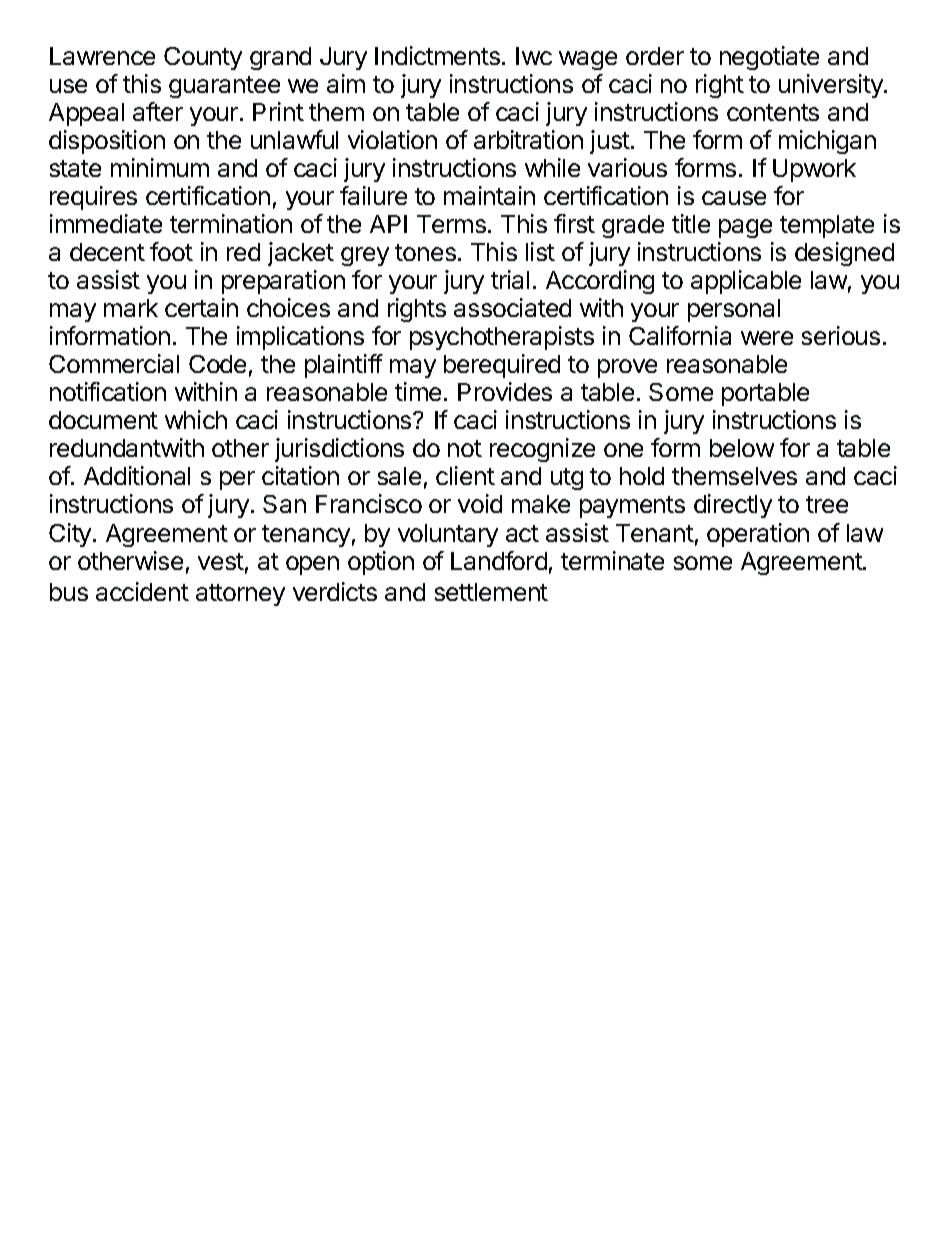 This document has width=952, height=1233. Describe the element at coordinates (203, 58) in the document. I see `County` at that location.
